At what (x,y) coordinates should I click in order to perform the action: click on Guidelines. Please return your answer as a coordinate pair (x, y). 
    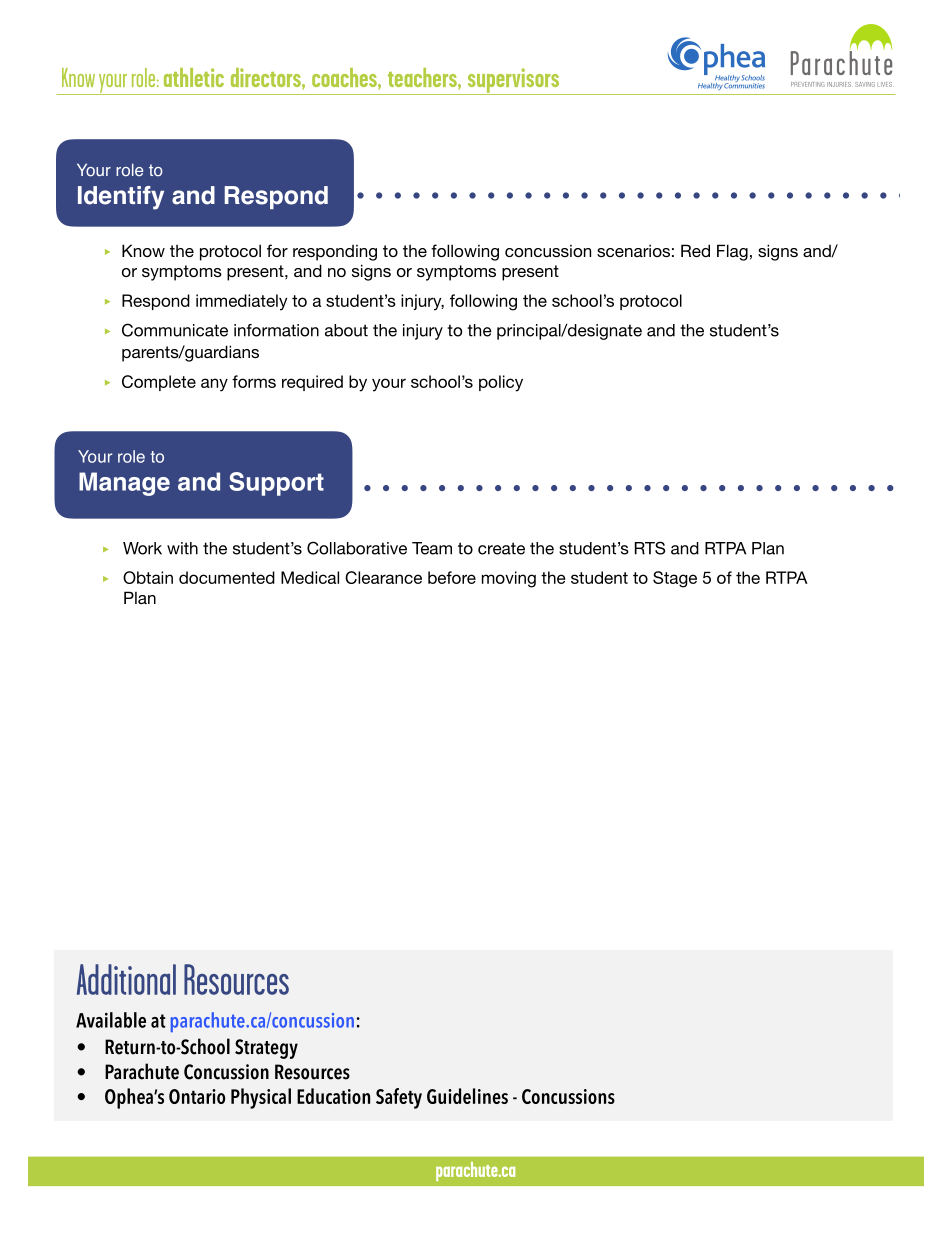
    Looking at the image, I should click on (467, 1096).
